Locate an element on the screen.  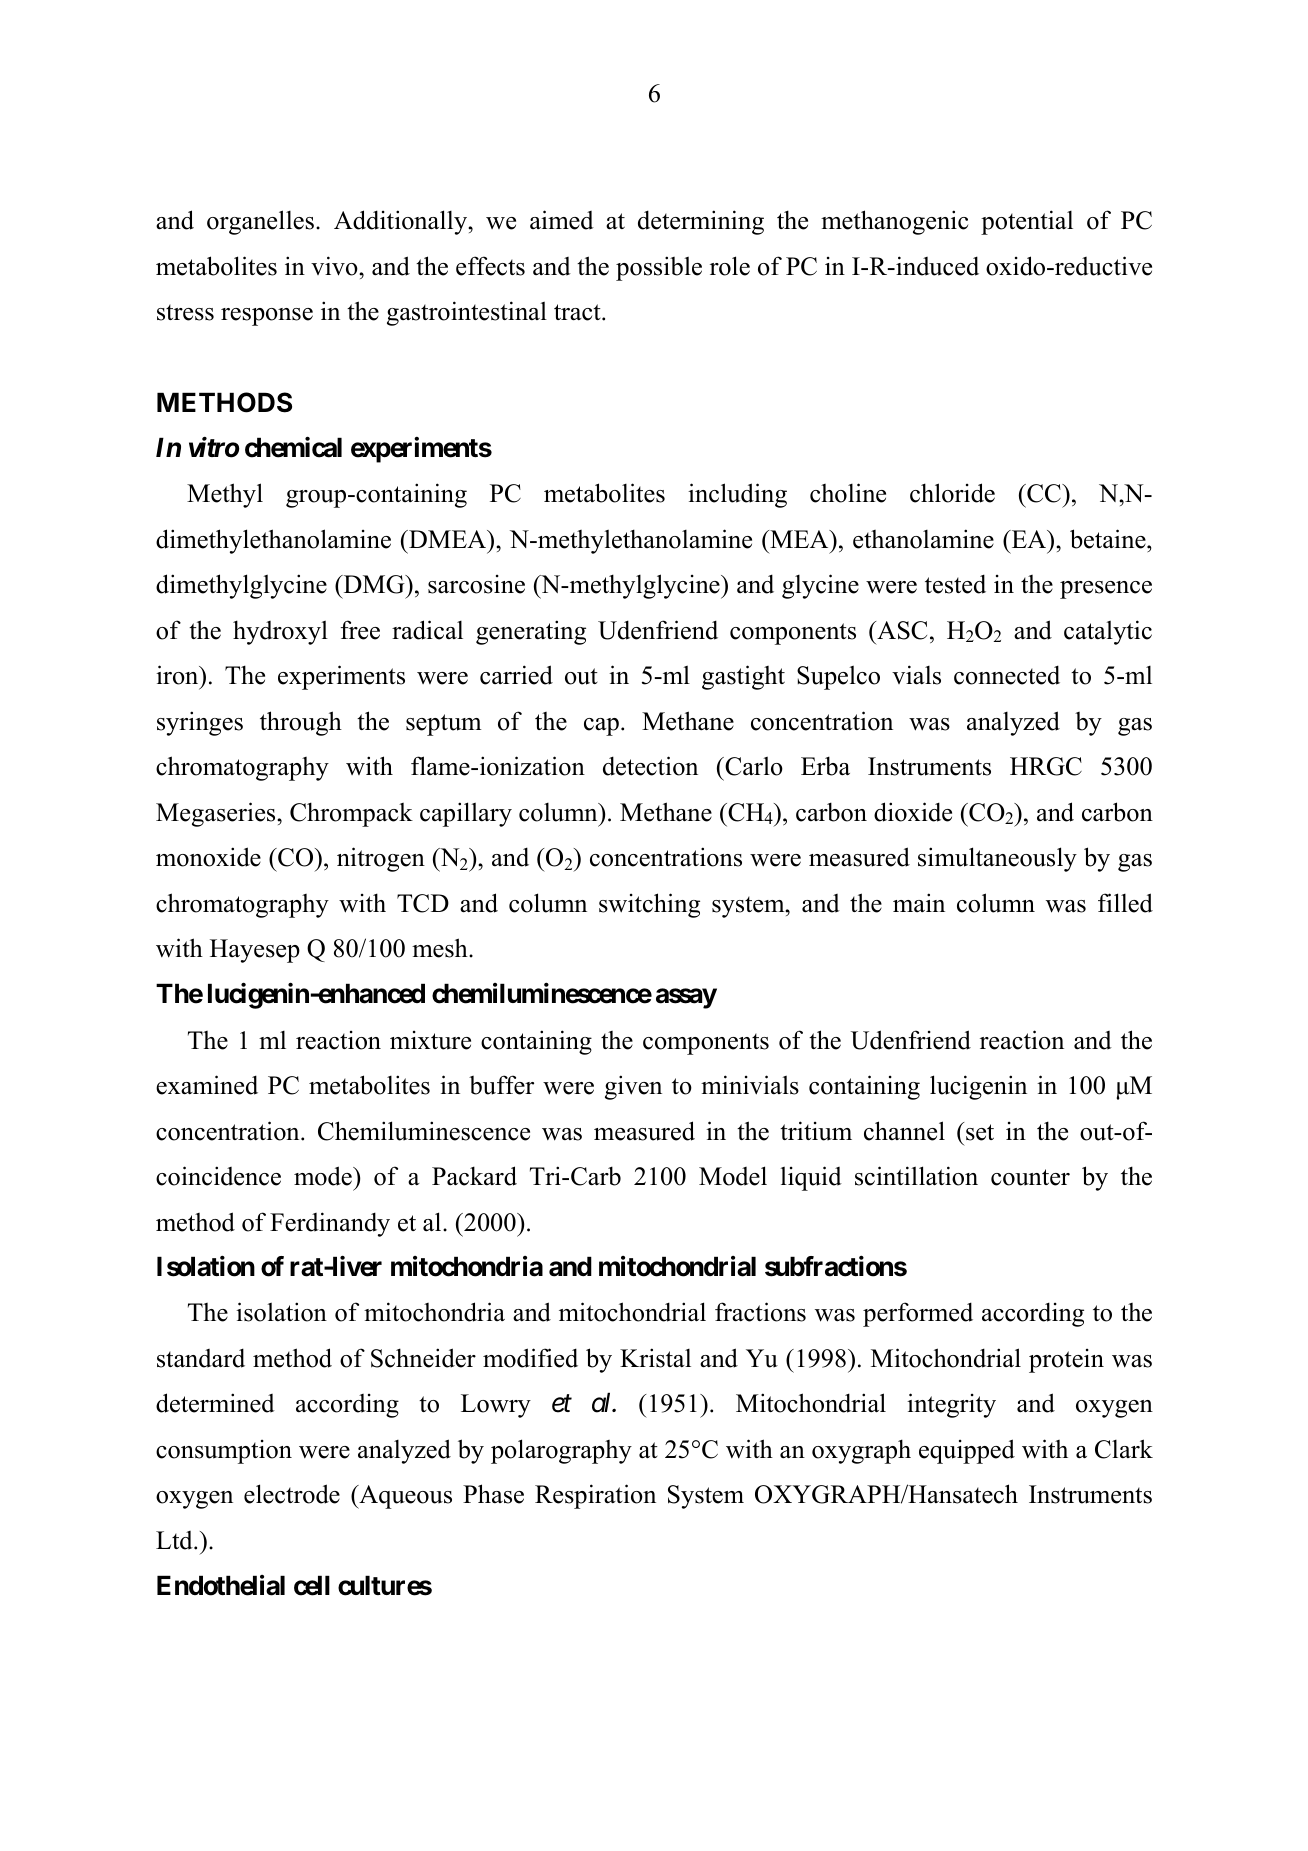
monoxide is located at coordinates (208, 857).
